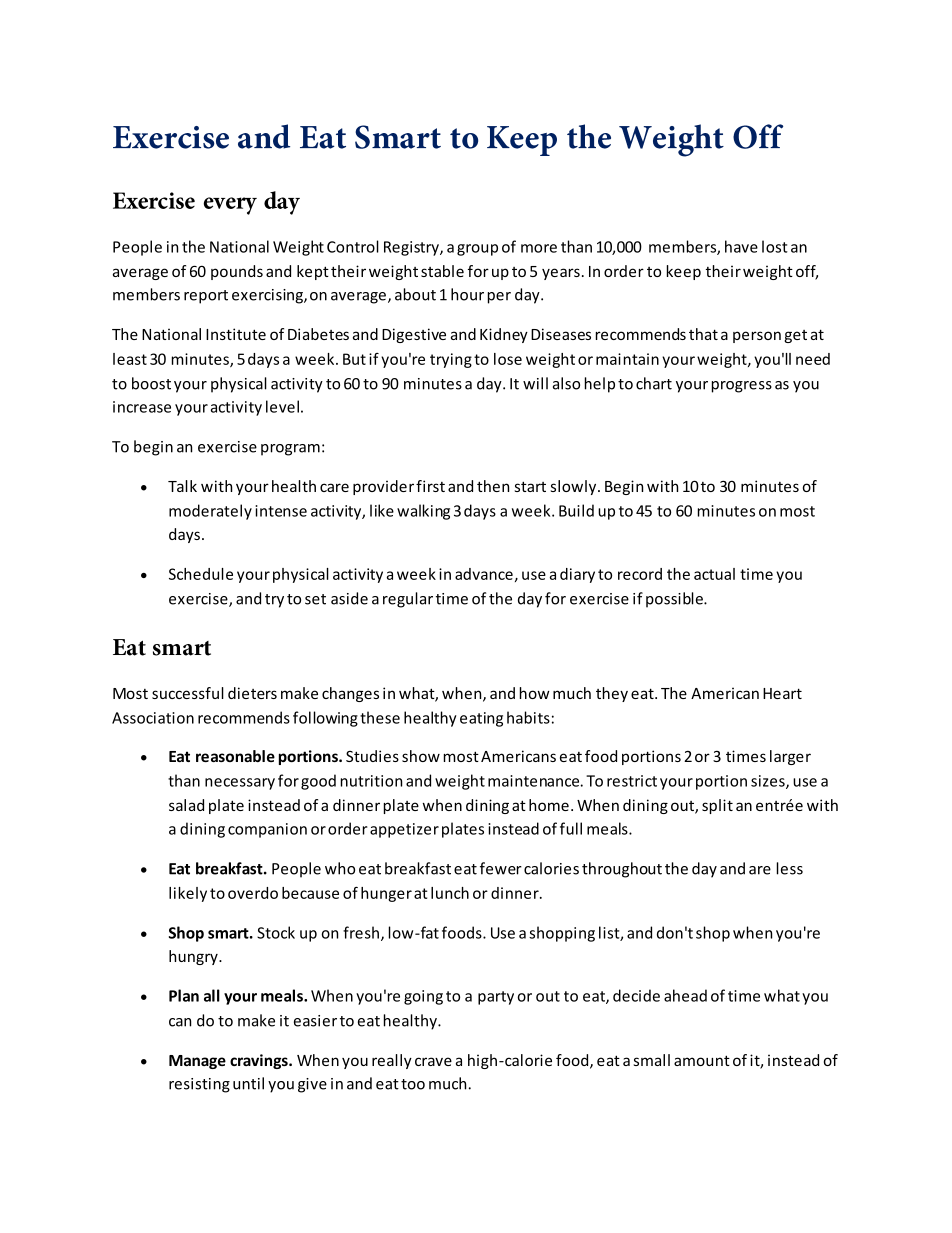  Describe the element at coordinates (714, 574) in the document. I see `actual` at that location.
